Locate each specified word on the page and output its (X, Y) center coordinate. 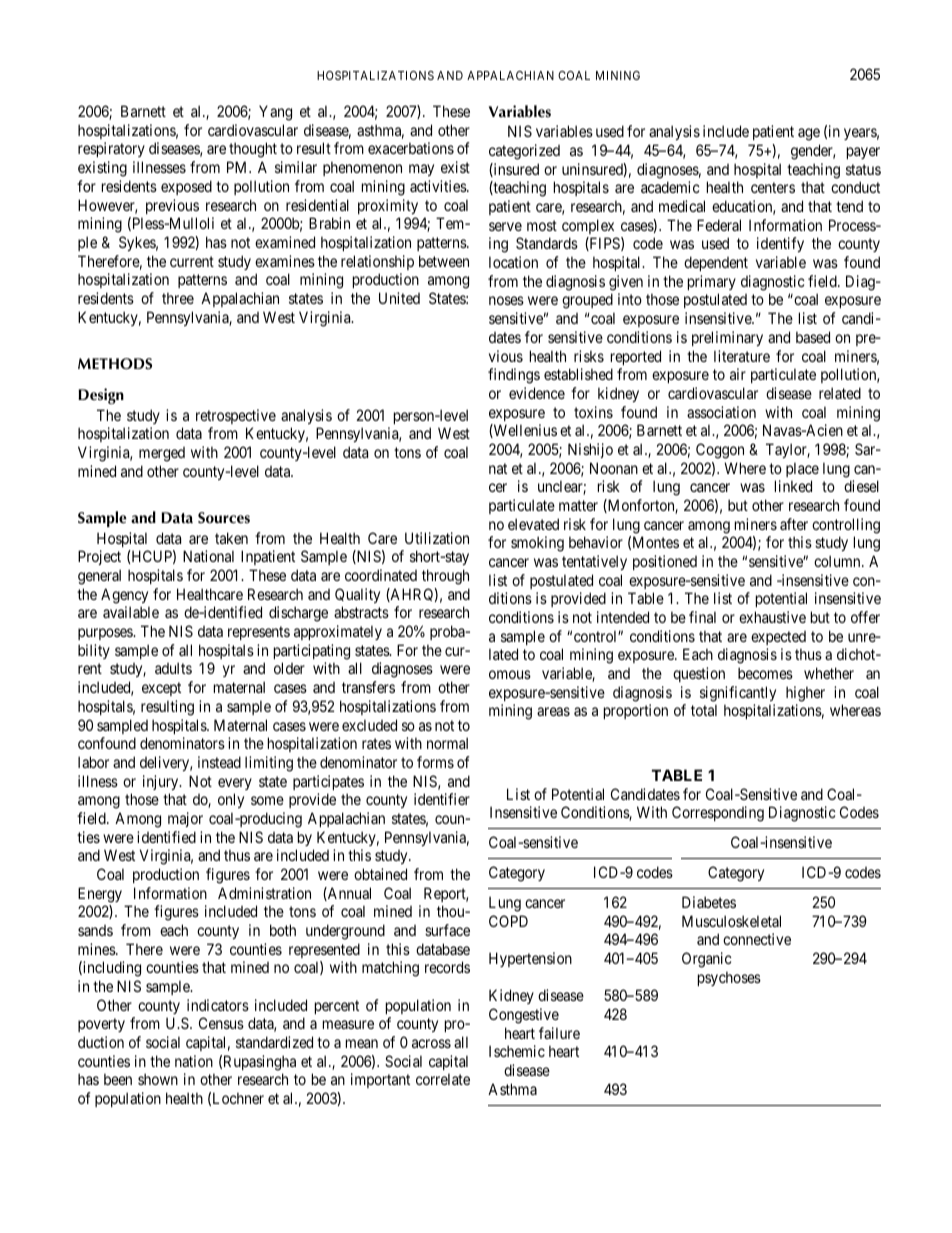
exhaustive (772, 617)
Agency (124, 596)
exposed (186, 187)
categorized (524, 152)
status (863, 169)
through (445, 577)
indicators (218, 1005)
